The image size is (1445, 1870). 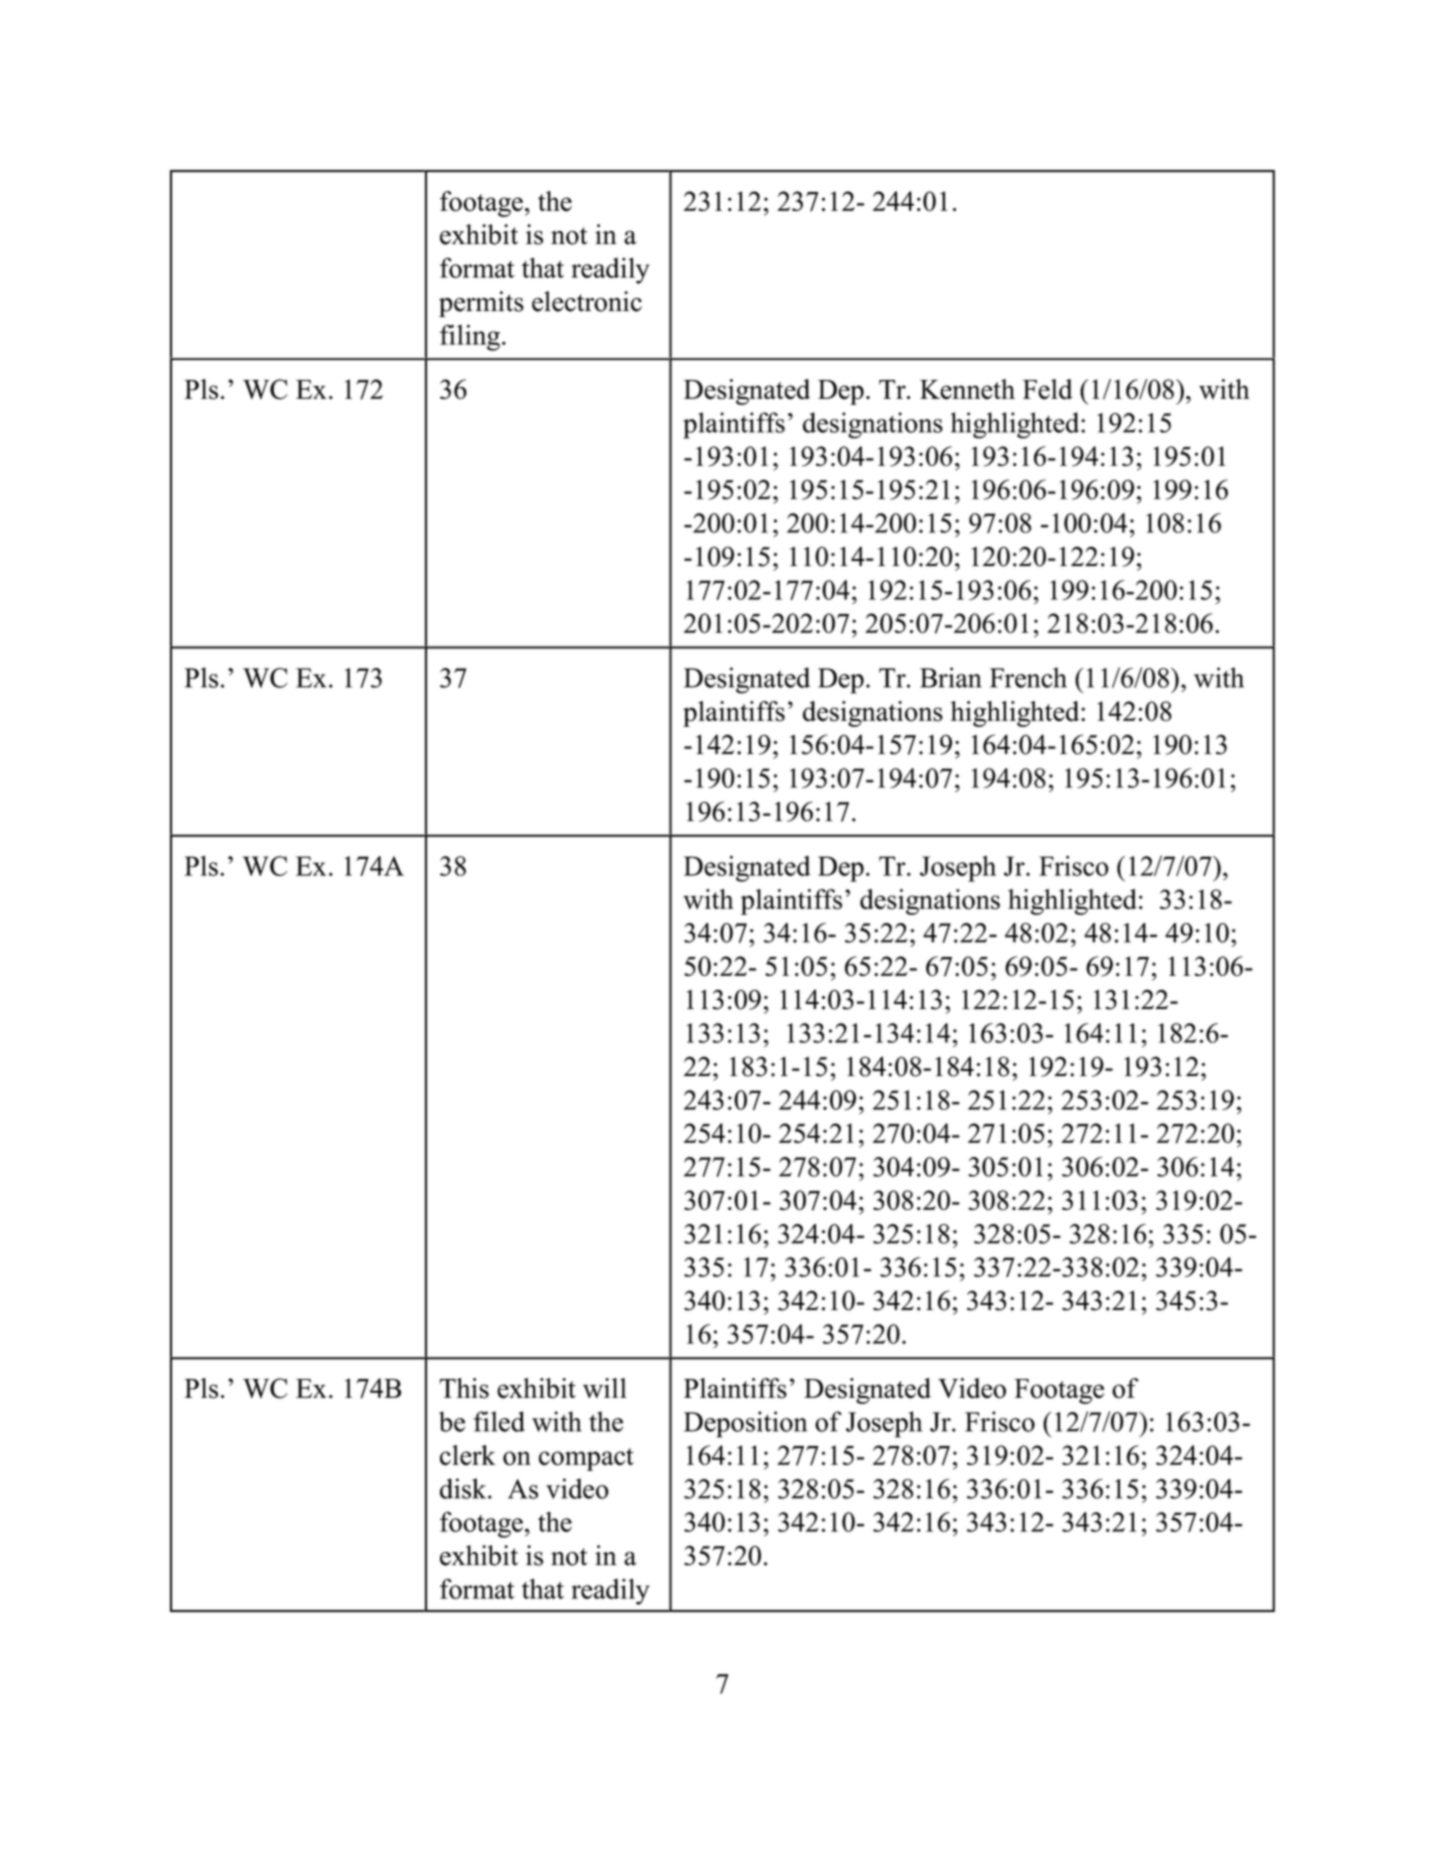 I want to click on will, so click(x=605, y=1388).
